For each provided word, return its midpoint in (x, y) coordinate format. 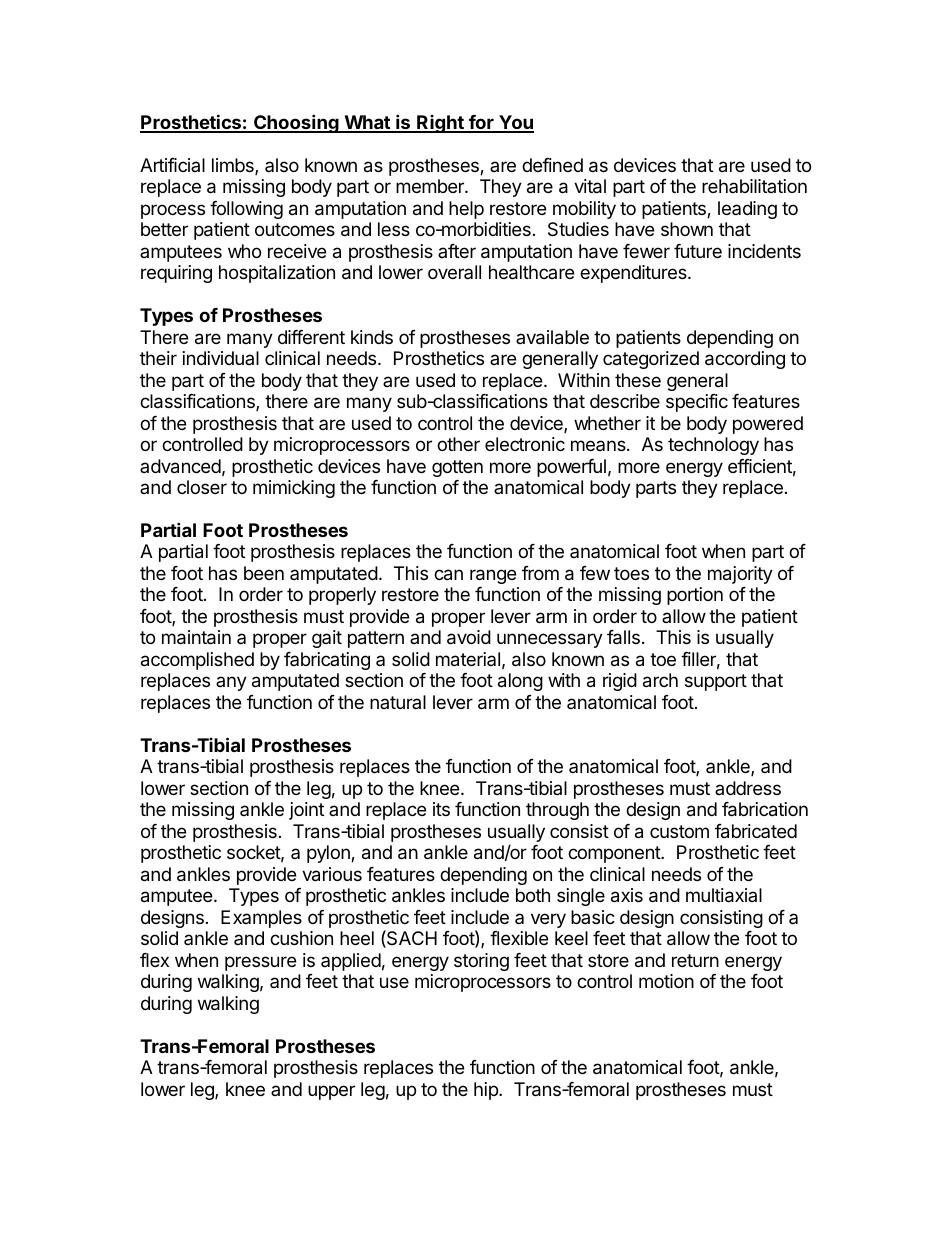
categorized (651, 360)
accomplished (197, 661)
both (533, 895)
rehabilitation (754, 186)
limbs (234, 166)
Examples (261, 919)
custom (679, 831)
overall (454, 272)
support (716, 682)
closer (202, 487)
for (481, 123)
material (468, 659)
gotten (457, 468)
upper (331, 1092)
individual (221, 358)
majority (740, 575)
